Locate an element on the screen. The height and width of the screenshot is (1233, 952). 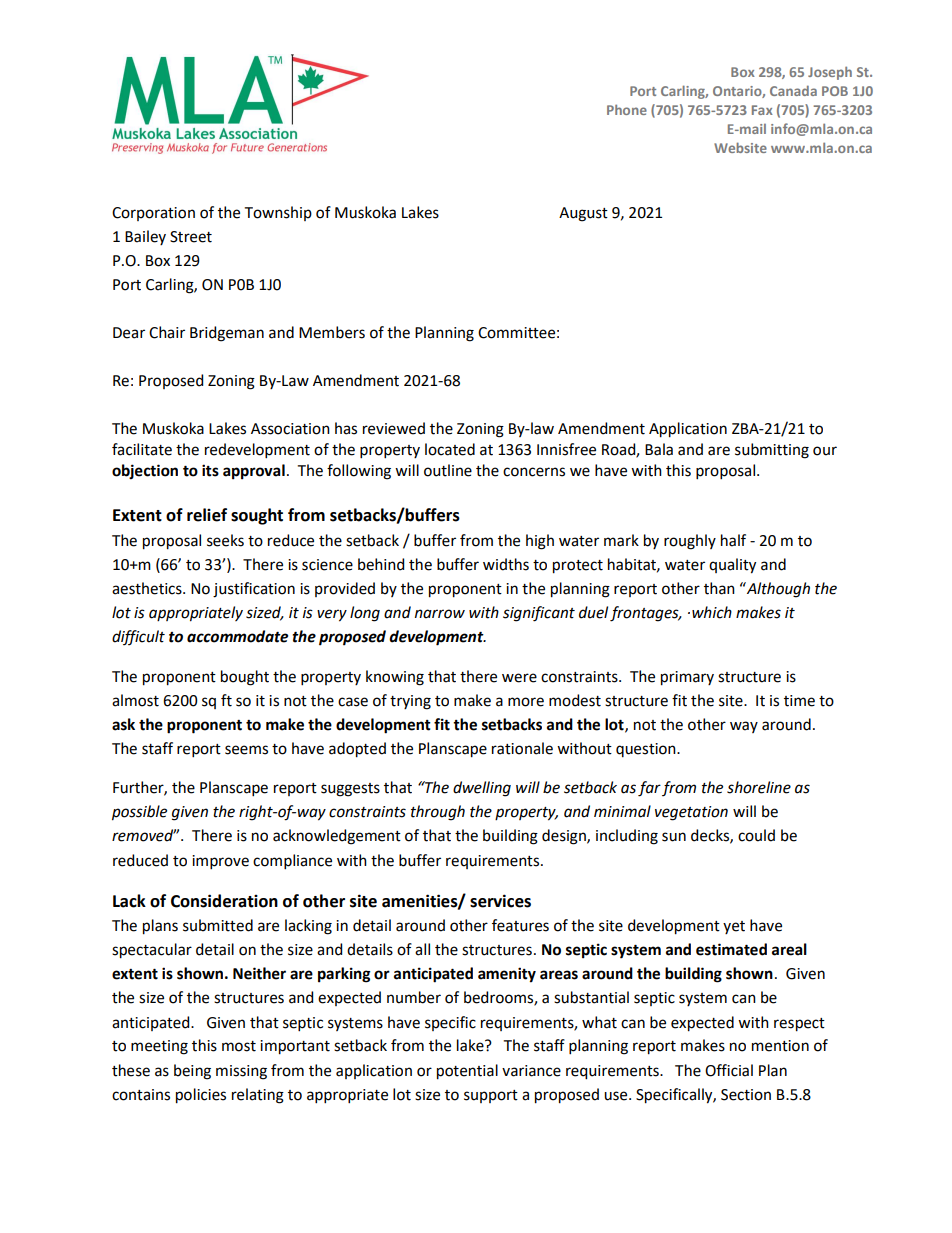
could is located at coordinates (756, 835).
